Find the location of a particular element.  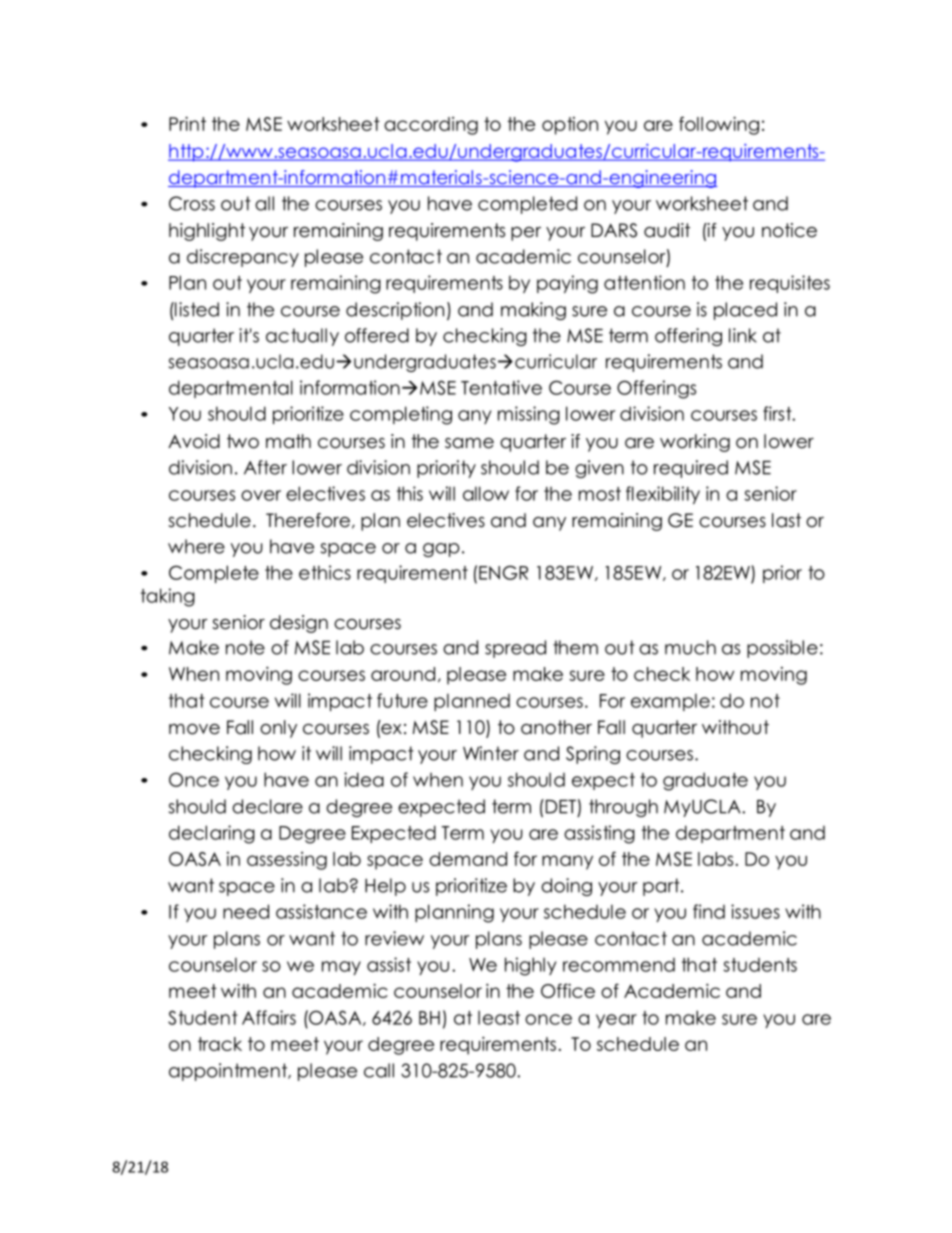

least is located at coordinates (499, 1017).
